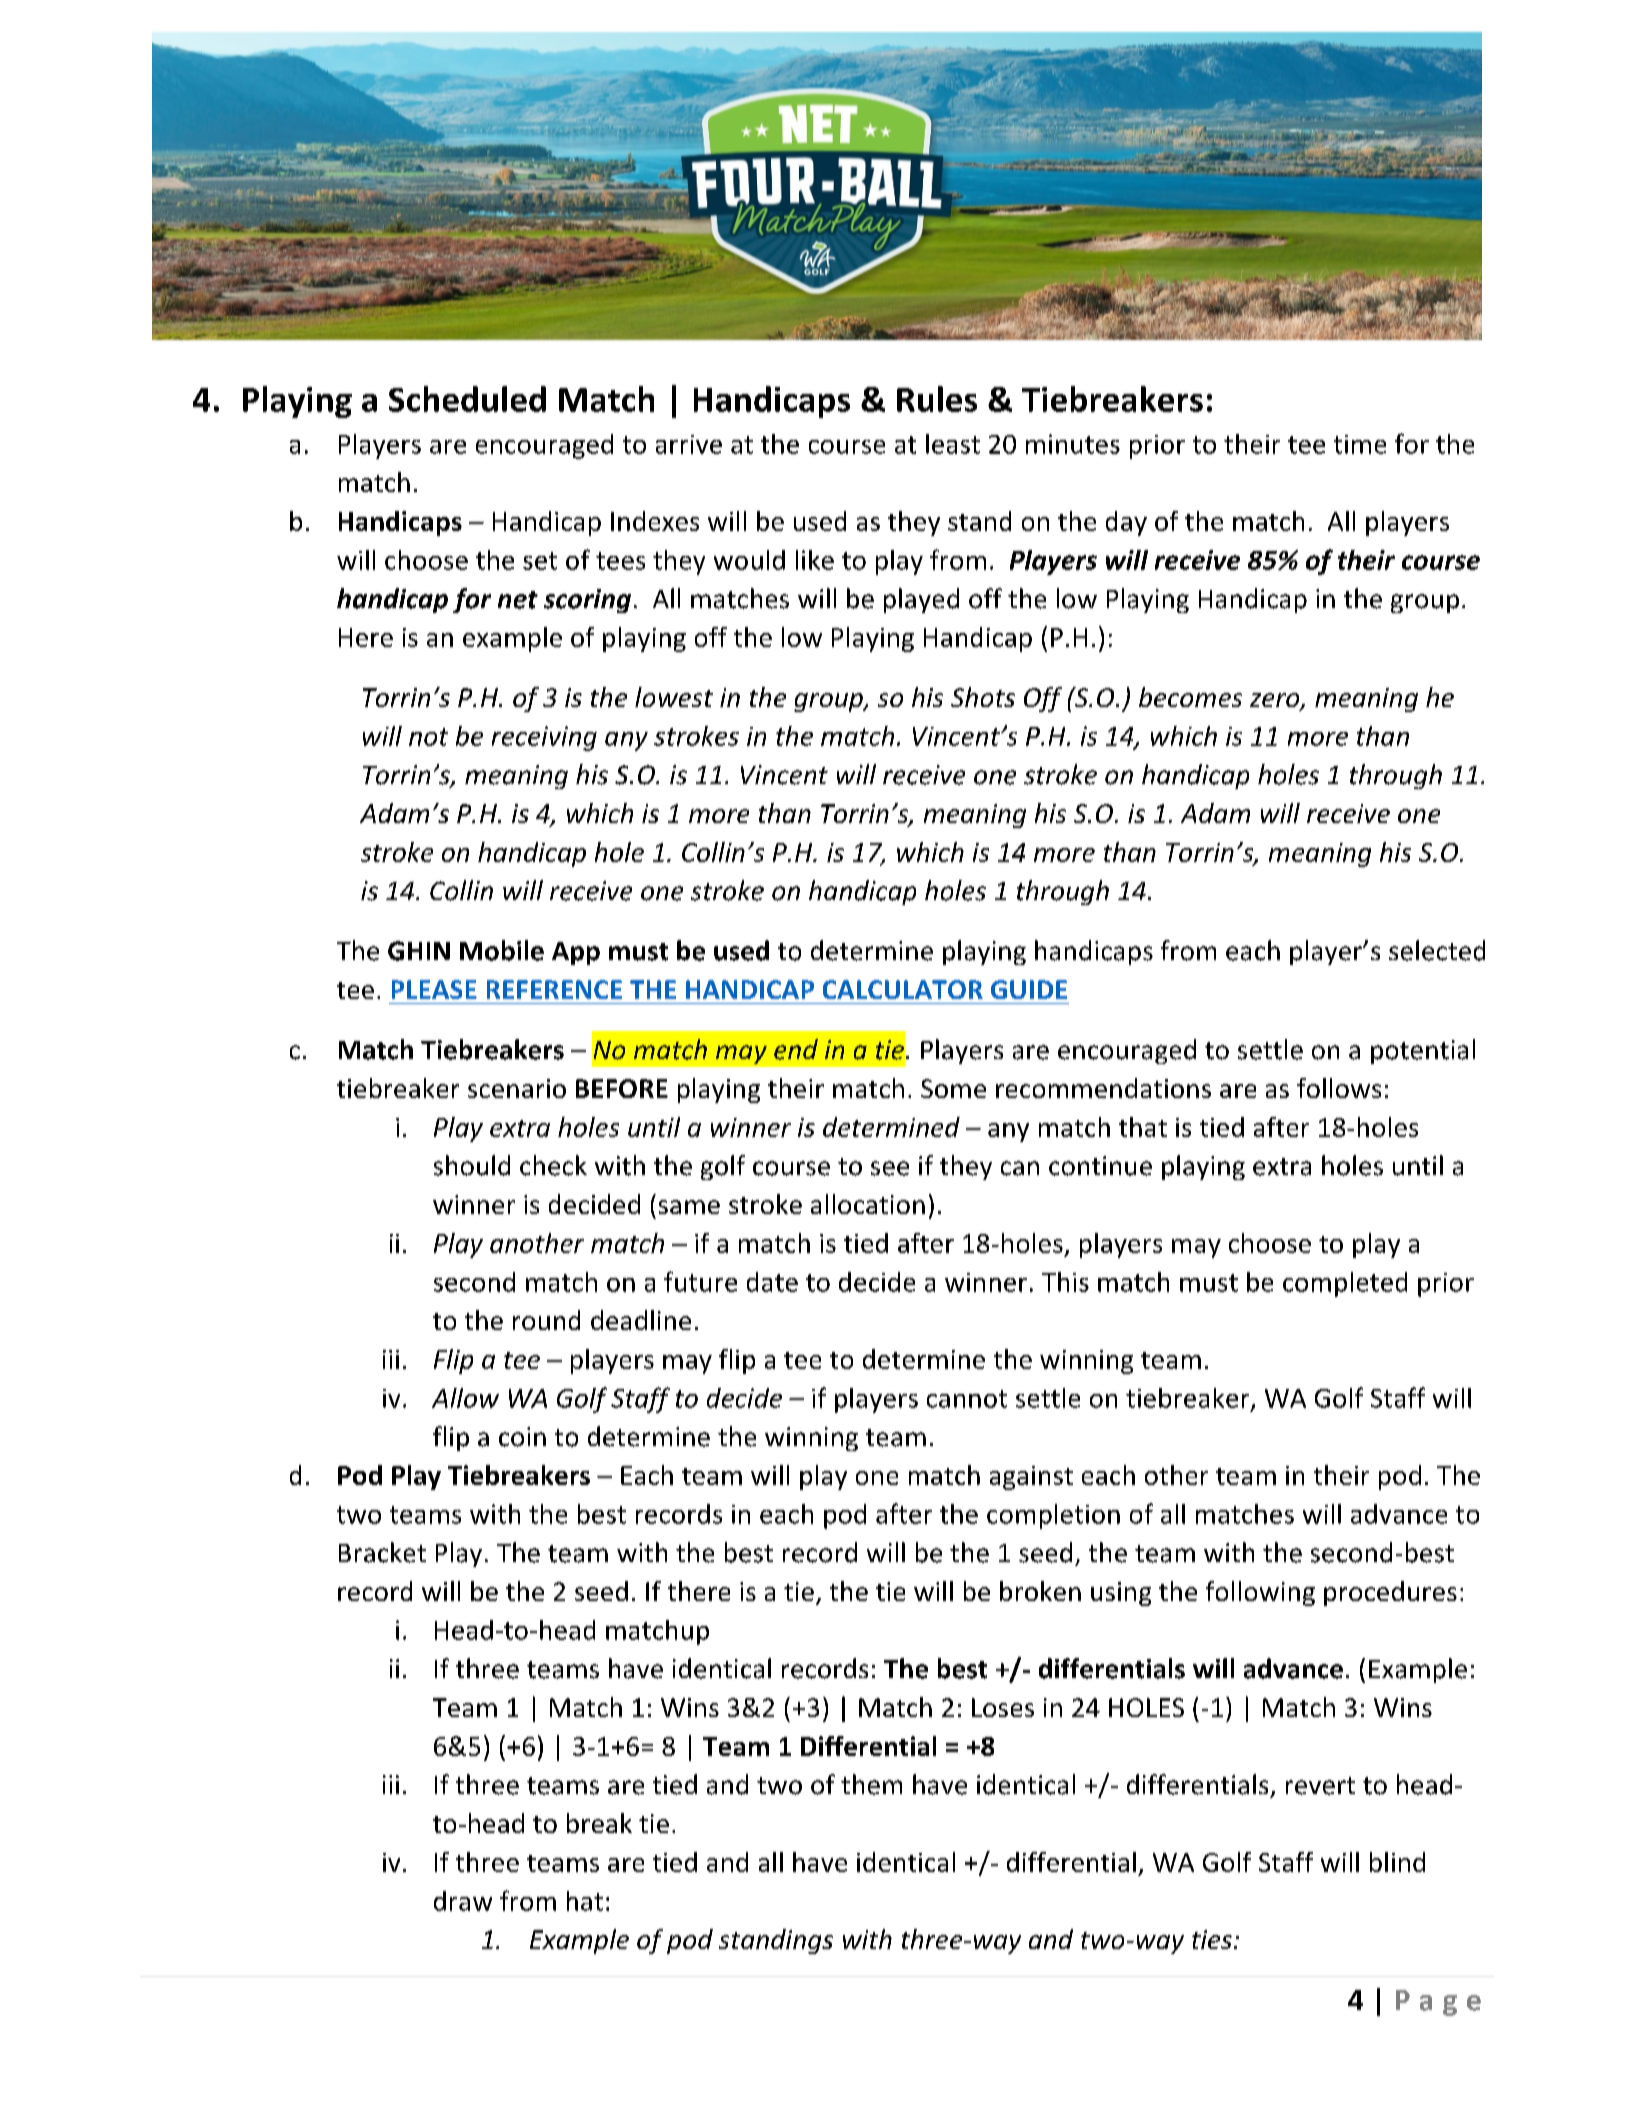  I want to click on following, so click(1260, 1593).
